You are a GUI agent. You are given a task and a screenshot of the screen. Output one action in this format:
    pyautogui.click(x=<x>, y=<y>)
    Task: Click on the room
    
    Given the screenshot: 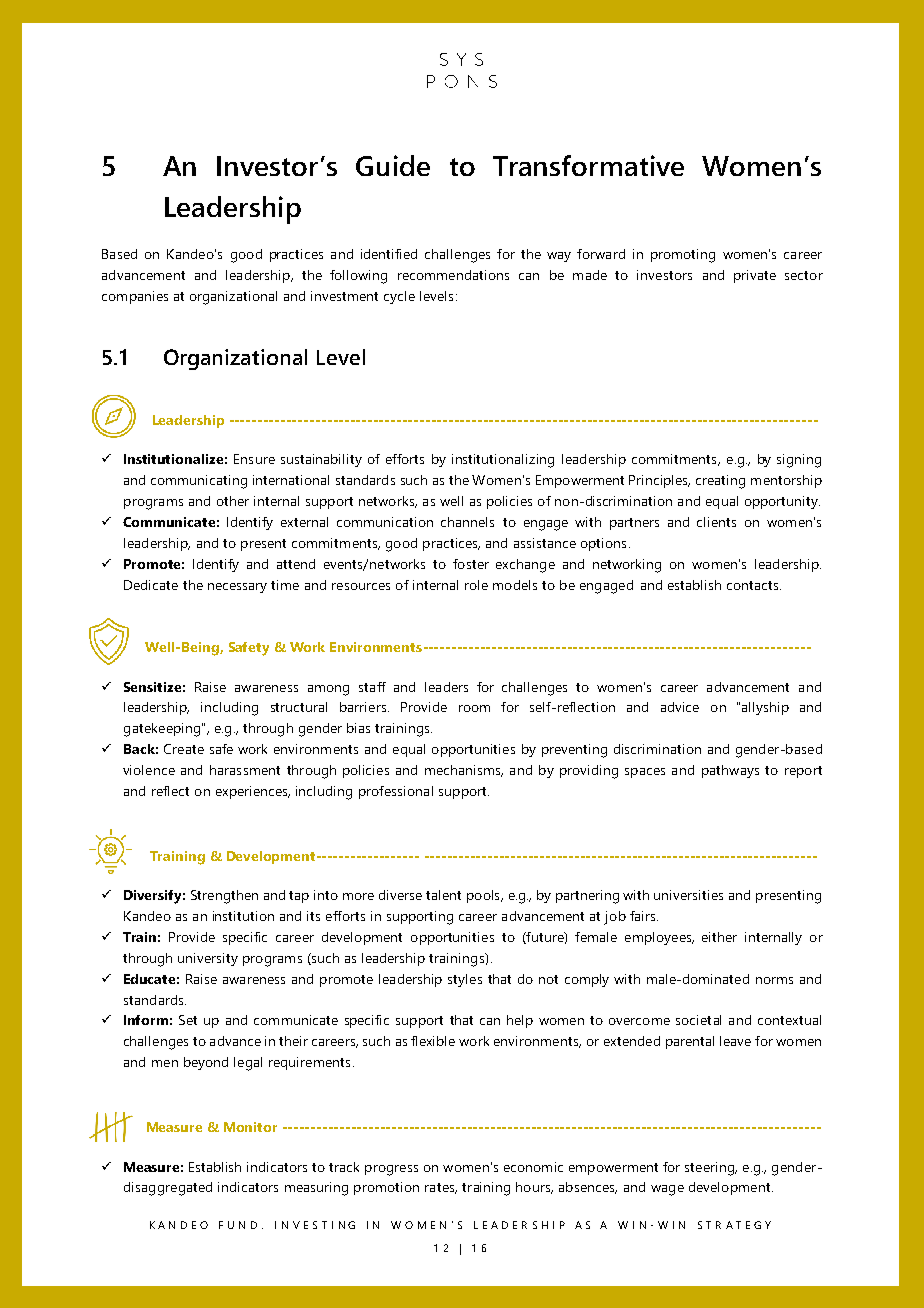 What is the action you would take?
    pyautogui.click(x=474, y=708)
